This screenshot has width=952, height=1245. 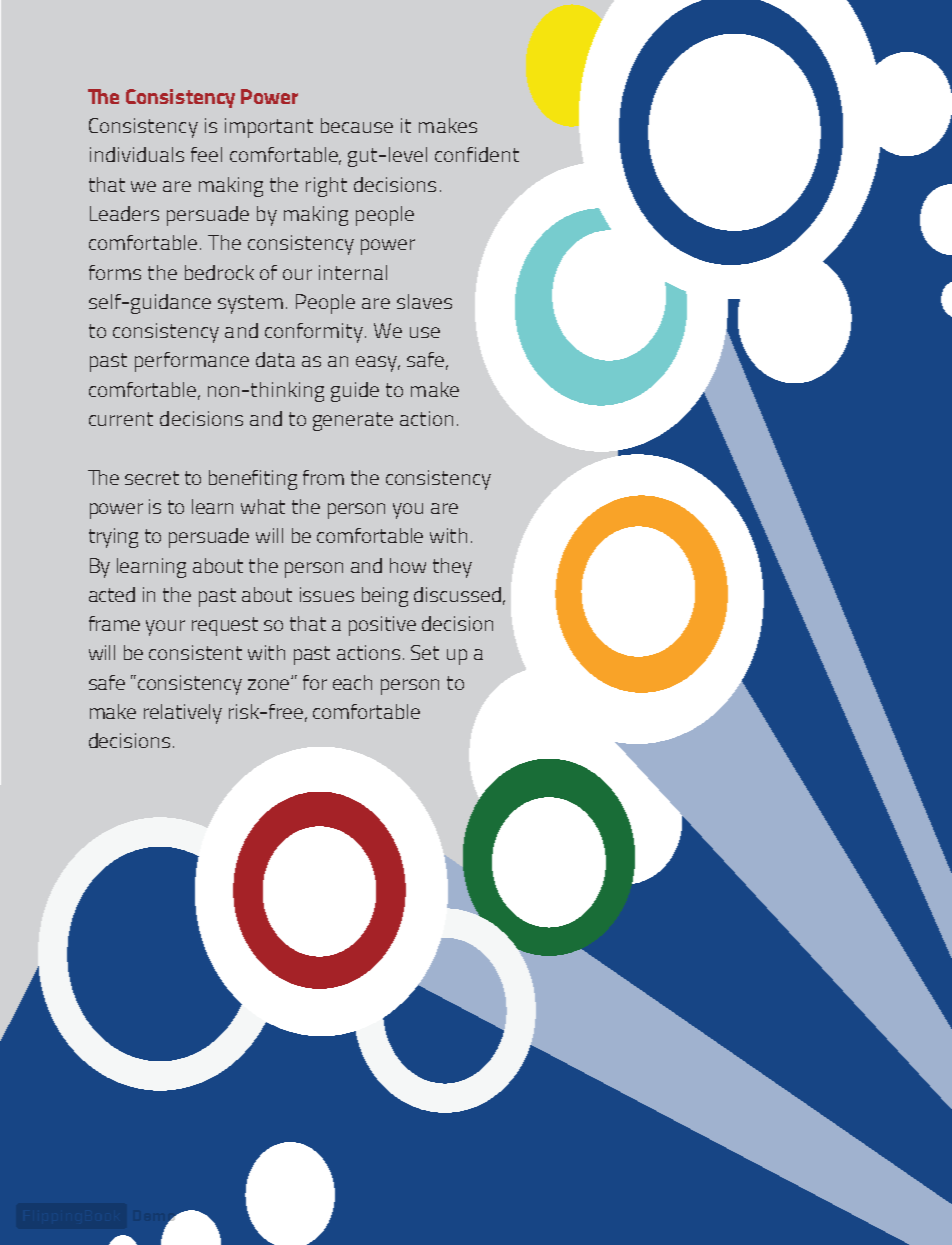 I want to click on secret, so click(x=152, y=478).
